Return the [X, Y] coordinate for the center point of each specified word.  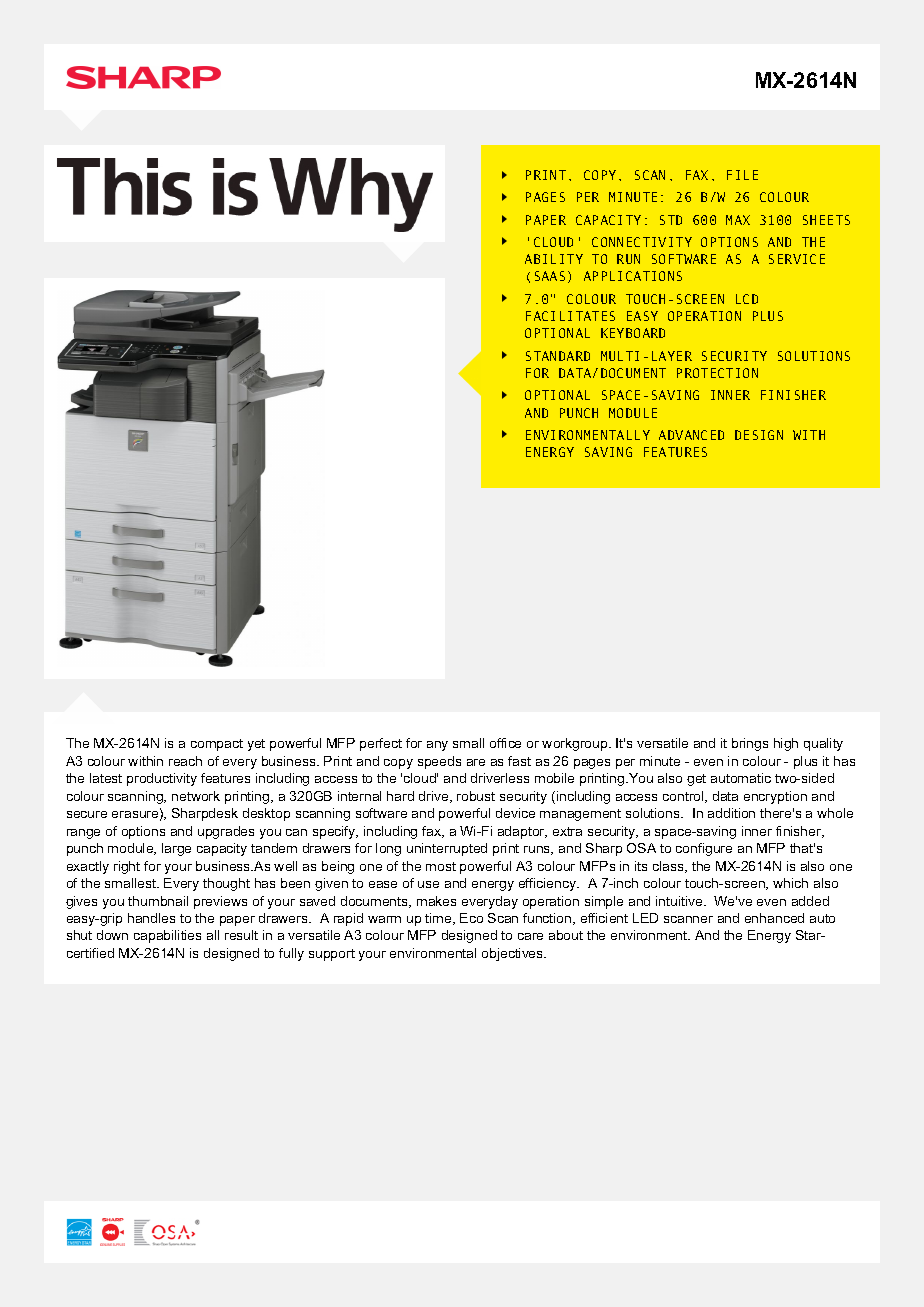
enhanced [774, 918]
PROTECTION [717, 373]
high [786, 744]
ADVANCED [691, 435]
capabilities [167, 936]
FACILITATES [570, 316]
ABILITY [554, 259]
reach [185, 761]
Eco [471, 918]
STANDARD [558, 356]
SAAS [550, 276]
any [437, 746]
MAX [738, 220]
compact [217, 745]
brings [750, 744]
